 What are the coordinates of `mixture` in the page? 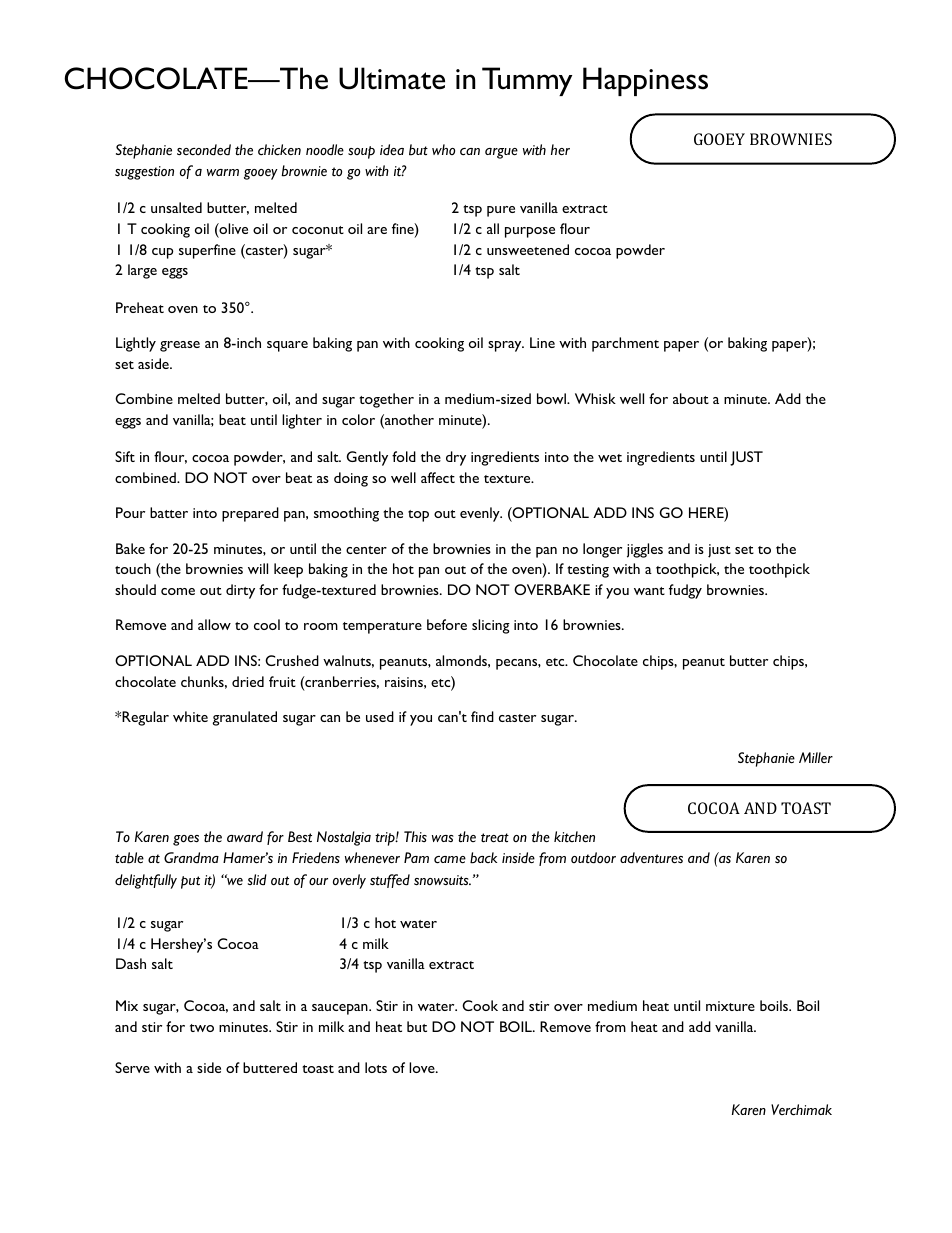 It's located at (730, 1006).
